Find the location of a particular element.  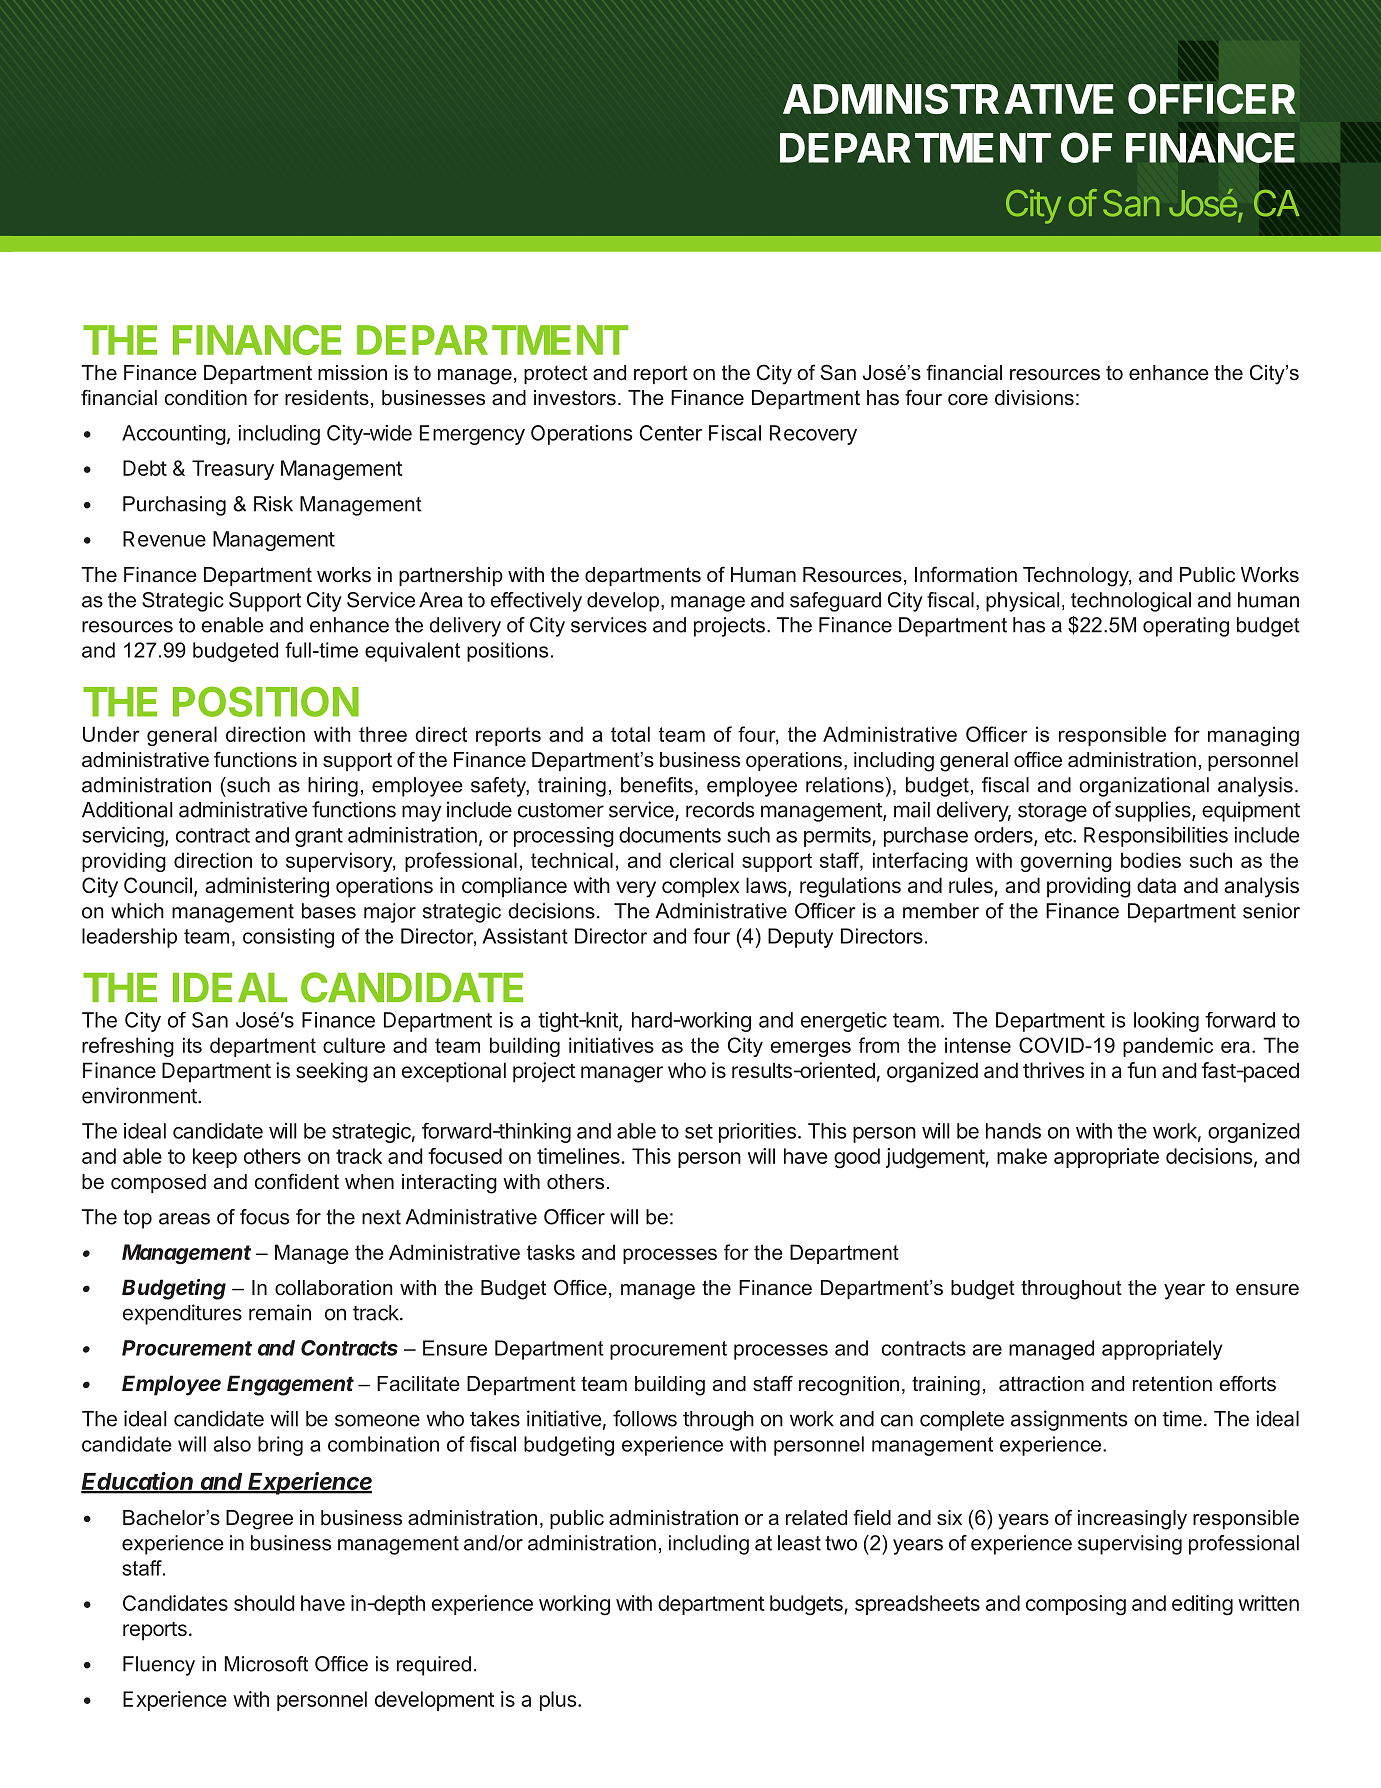

Center is located at coordinates (670, 433).
